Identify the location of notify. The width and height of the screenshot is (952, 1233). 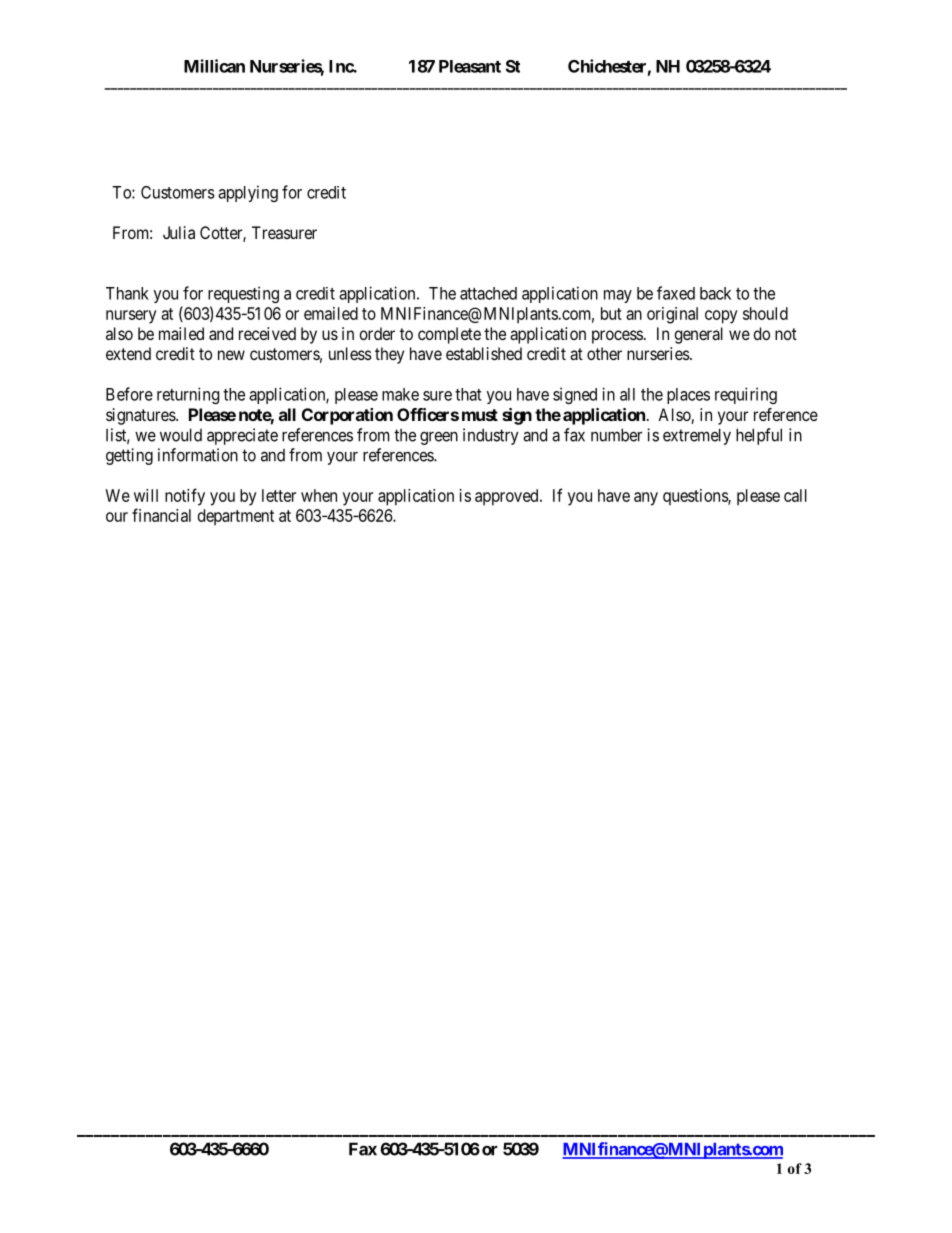
(185, 497).
